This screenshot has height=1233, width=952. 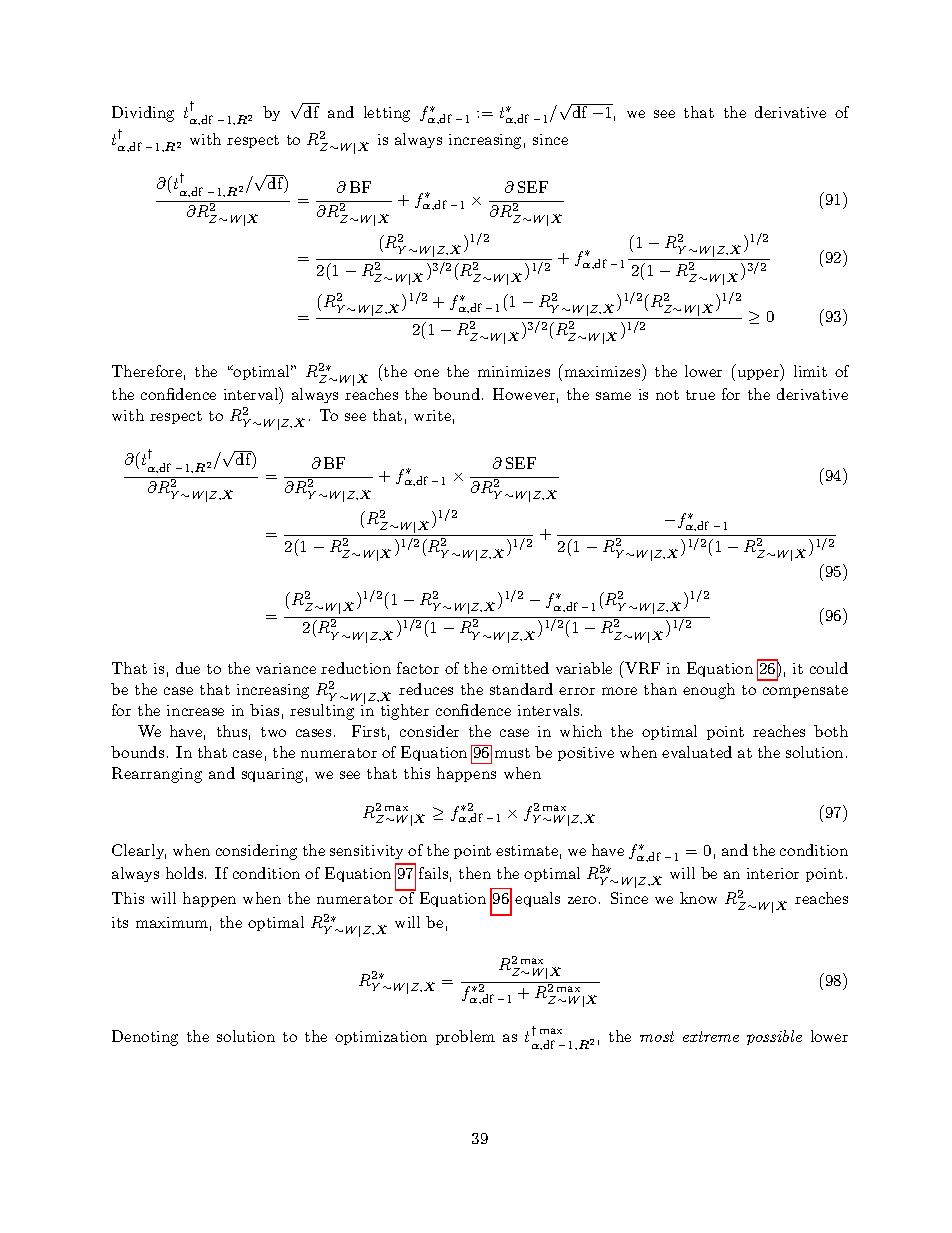 I want to click on Denoting, so click(x=145, y=1038).
